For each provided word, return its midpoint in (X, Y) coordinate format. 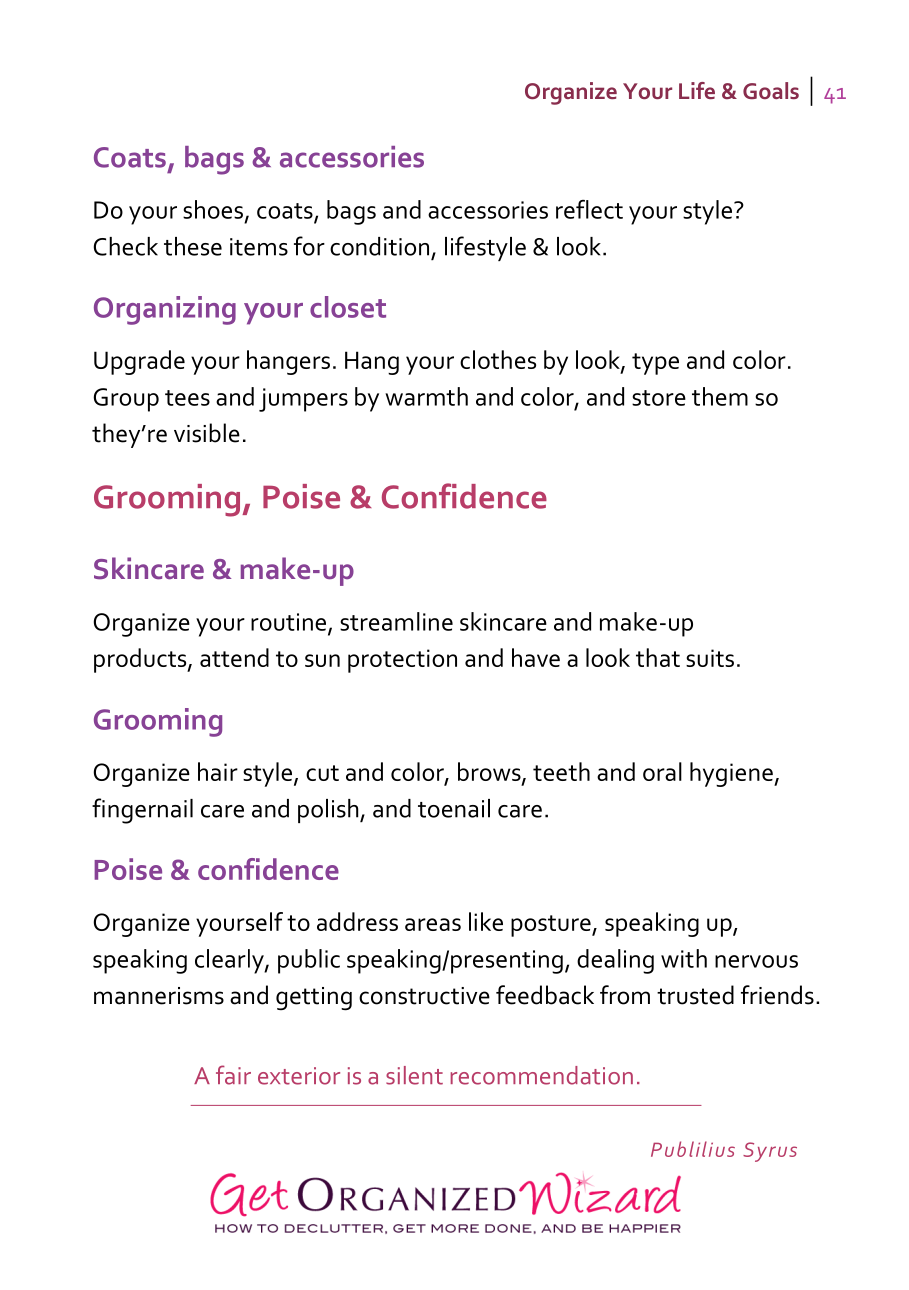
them (720, 396)
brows (490, 773)
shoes (213, 209)
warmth (426, 396)
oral (662, 771)
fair (233, 1075)
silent (414, 1075)
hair (218, 771)
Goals (771, 90)
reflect (589, 209)
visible (207, 433)
